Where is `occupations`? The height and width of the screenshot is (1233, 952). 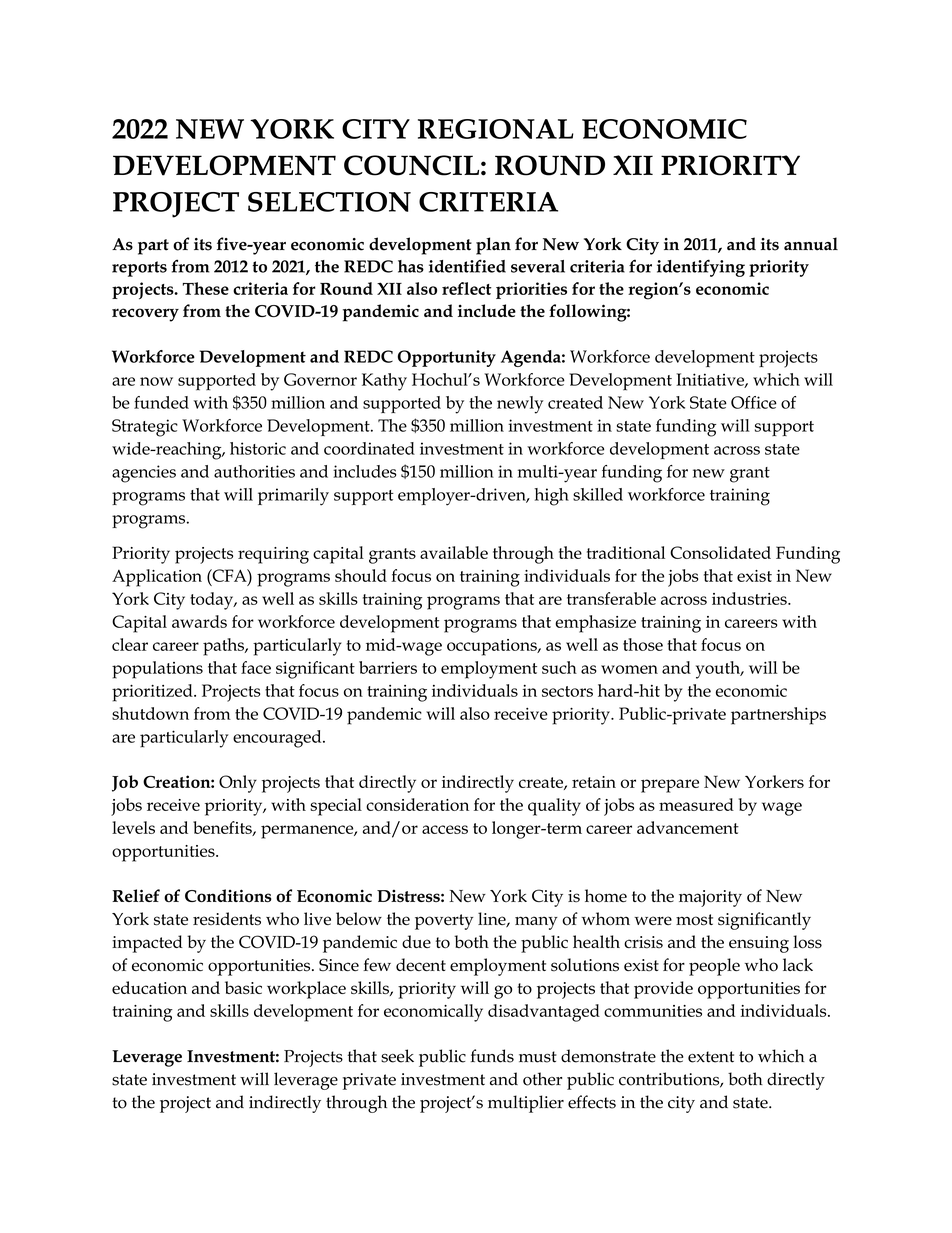
occupations is located at coordinates (493, 647).
